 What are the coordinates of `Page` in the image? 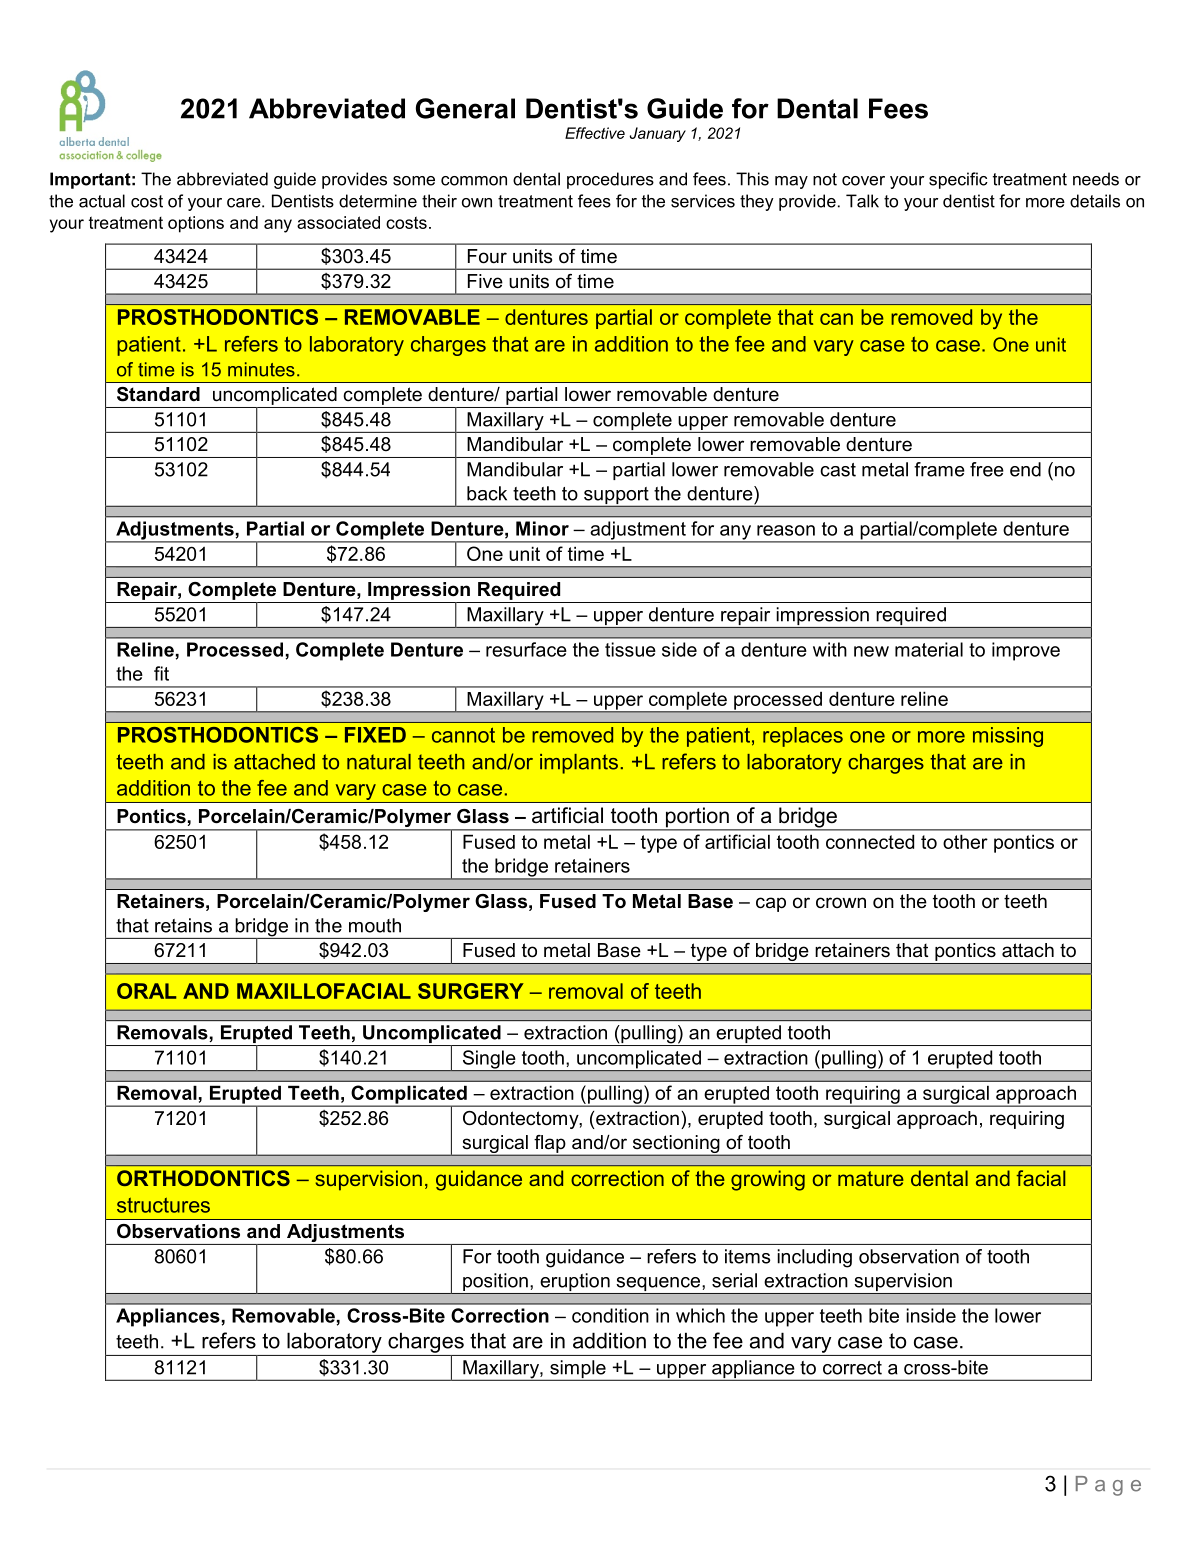 It's located at (1108, 1486).
